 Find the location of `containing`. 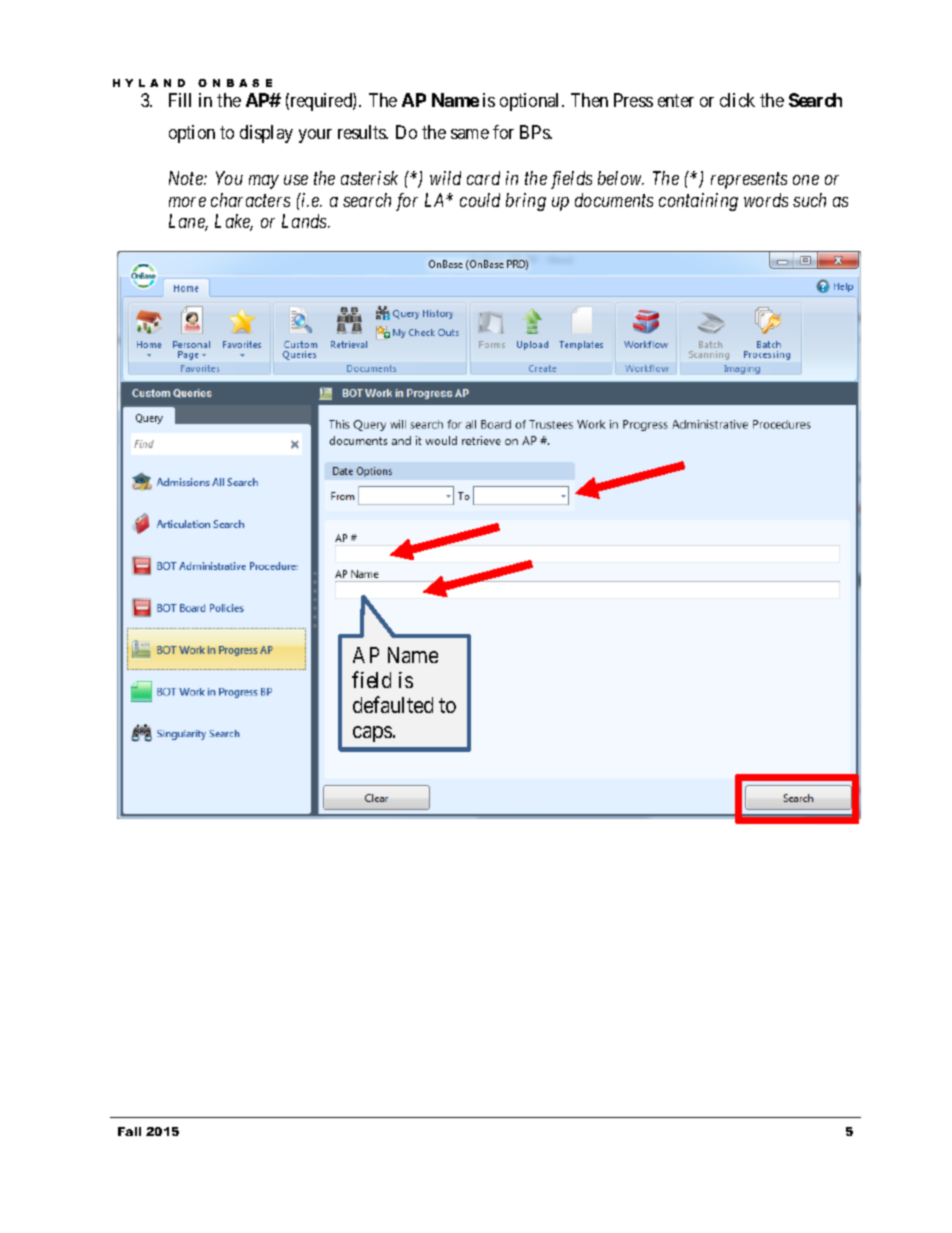

containing is located at coordinates (698, 202).
